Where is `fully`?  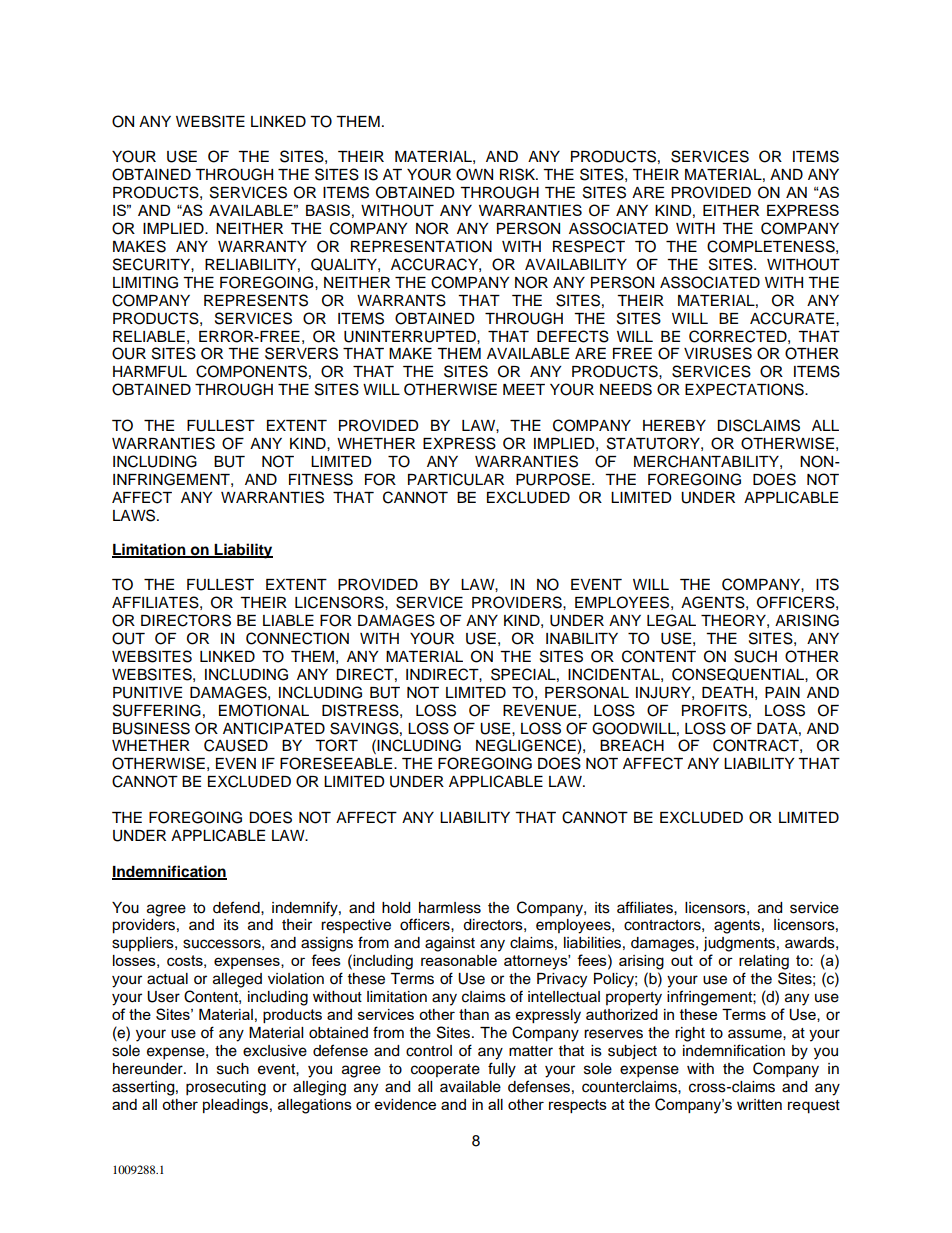
fully is located at coordinates (502, 1070).
